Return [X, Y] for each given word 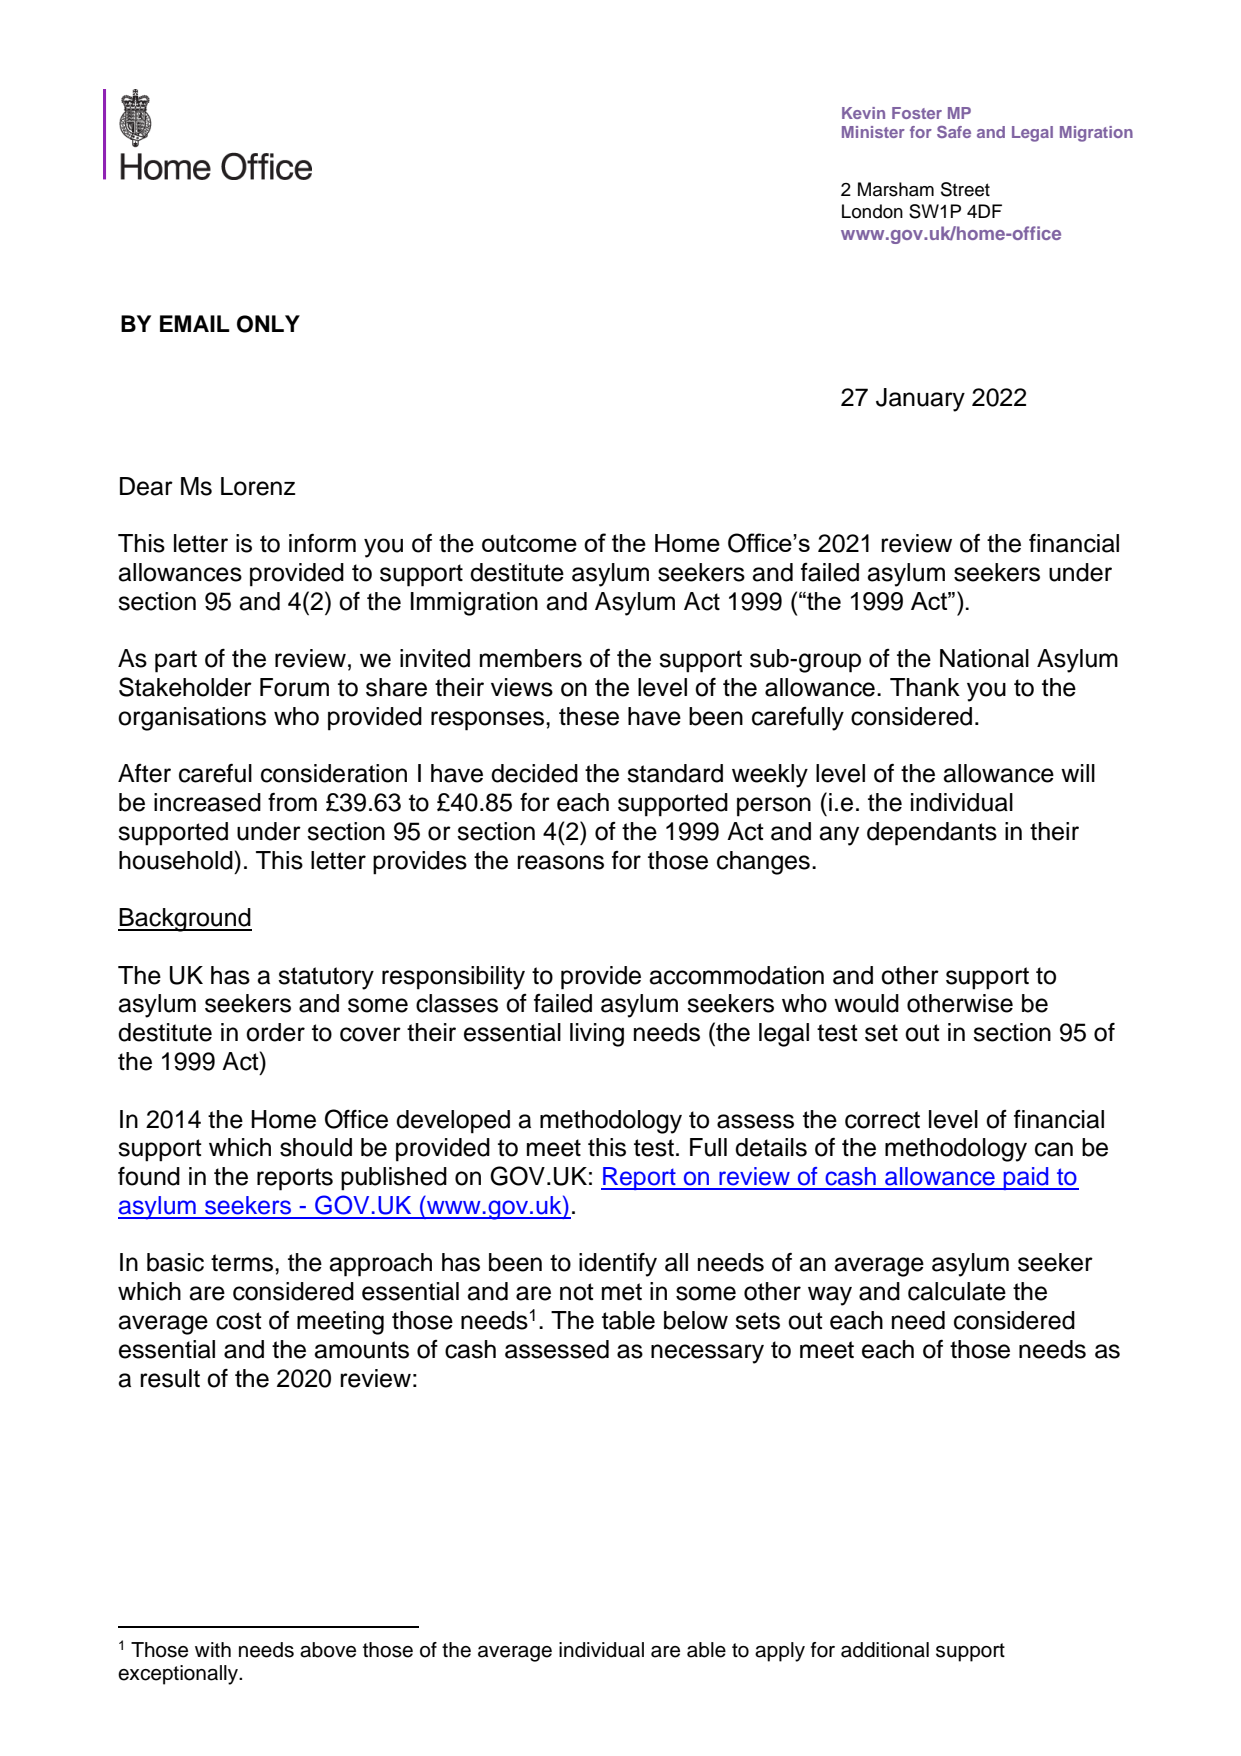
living [597, 1035]
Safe [954, 132]
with [213, 1649]
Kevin [863, 113]
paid [1026, 1178]
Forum [294, 687]
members [531, 658]
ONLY [268, 324]
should [316, 1147]
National [984, 658]
